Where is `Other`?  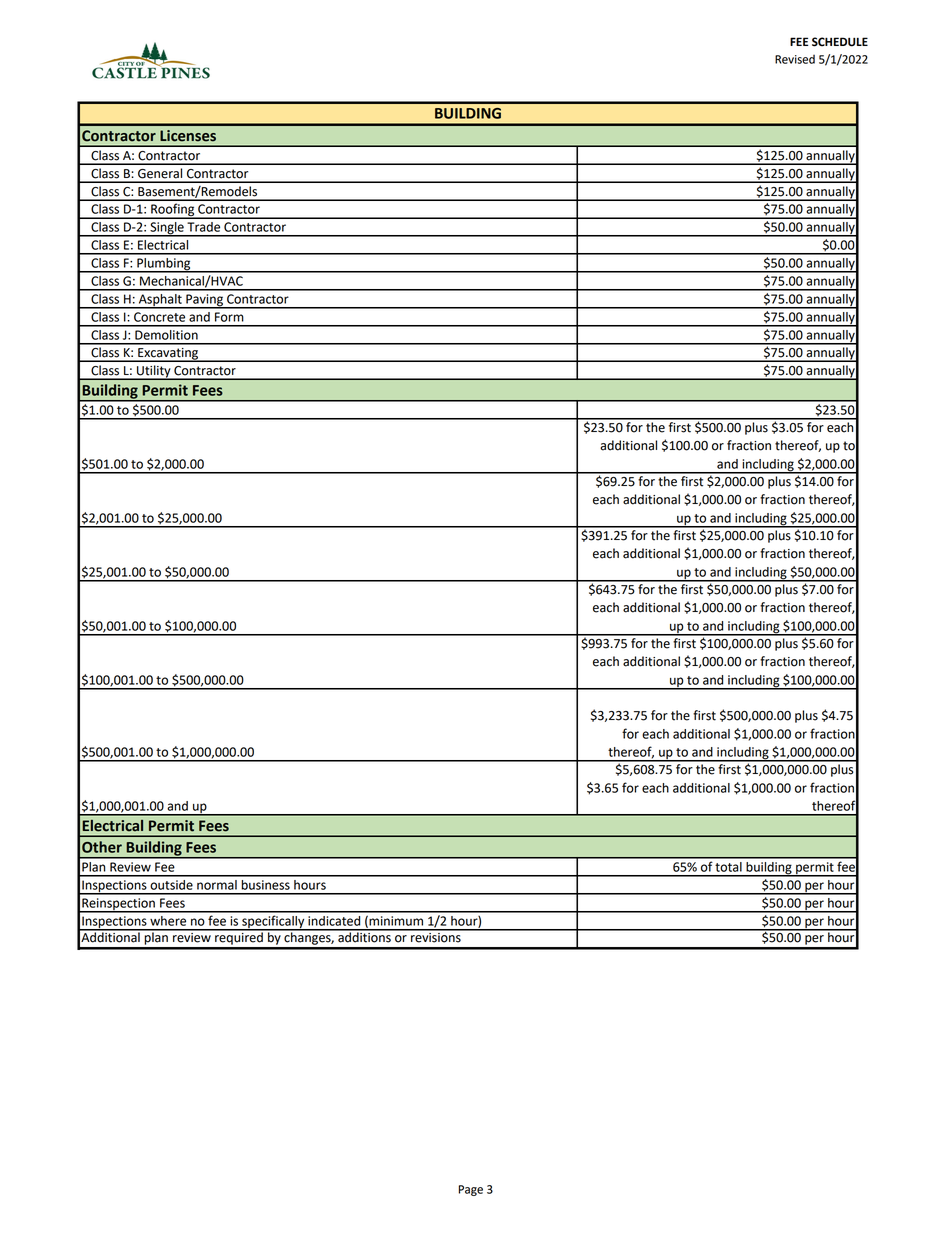 Other is located at coordinates (102, 847).
